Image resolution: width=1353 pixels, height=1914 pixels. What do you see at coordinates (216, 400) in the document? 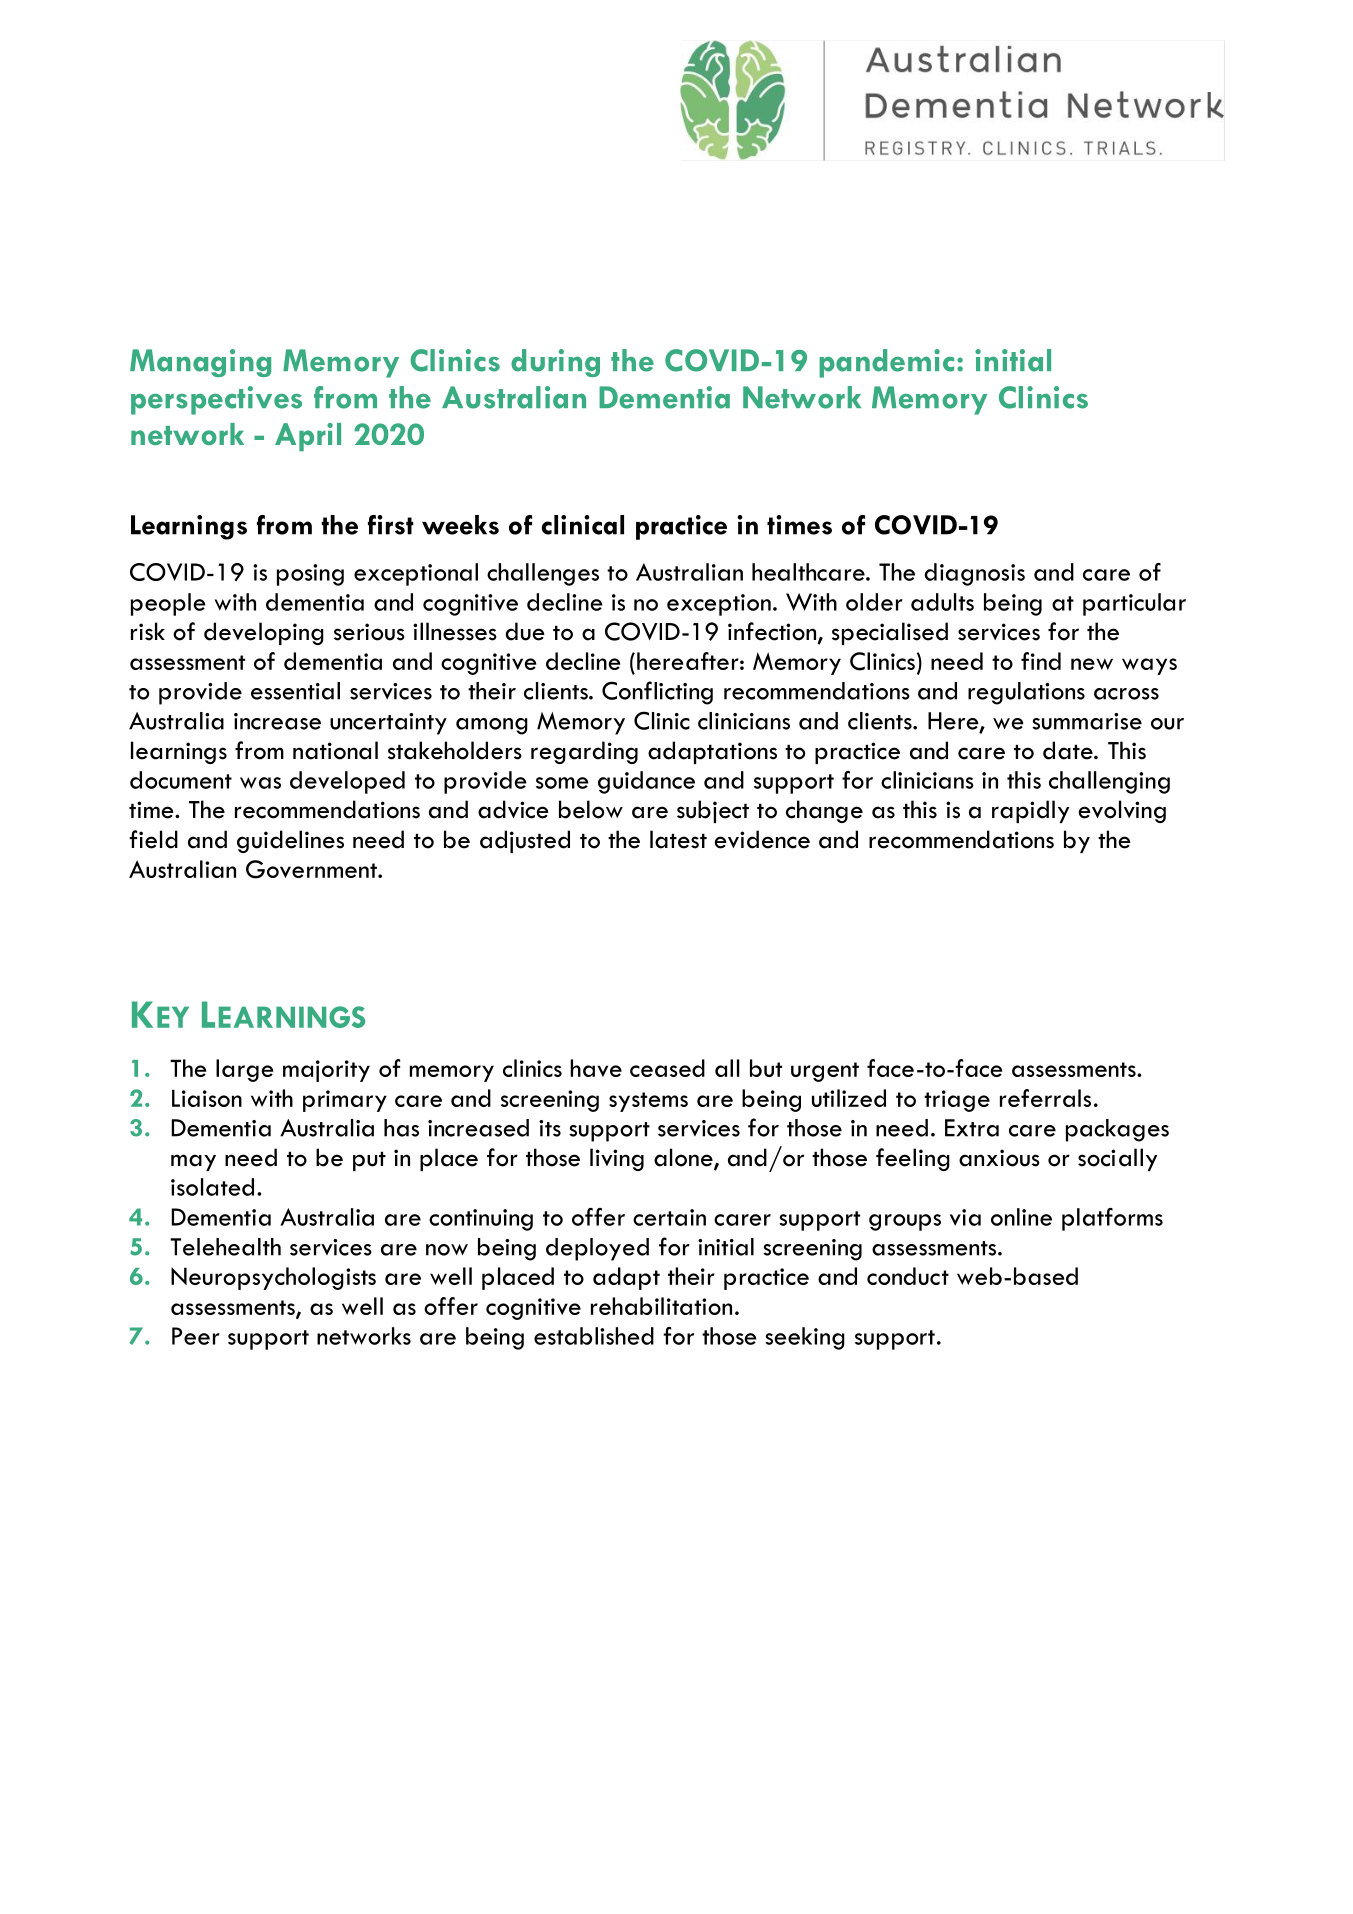
I see `perspectives` at bounding box center [216, 400].
